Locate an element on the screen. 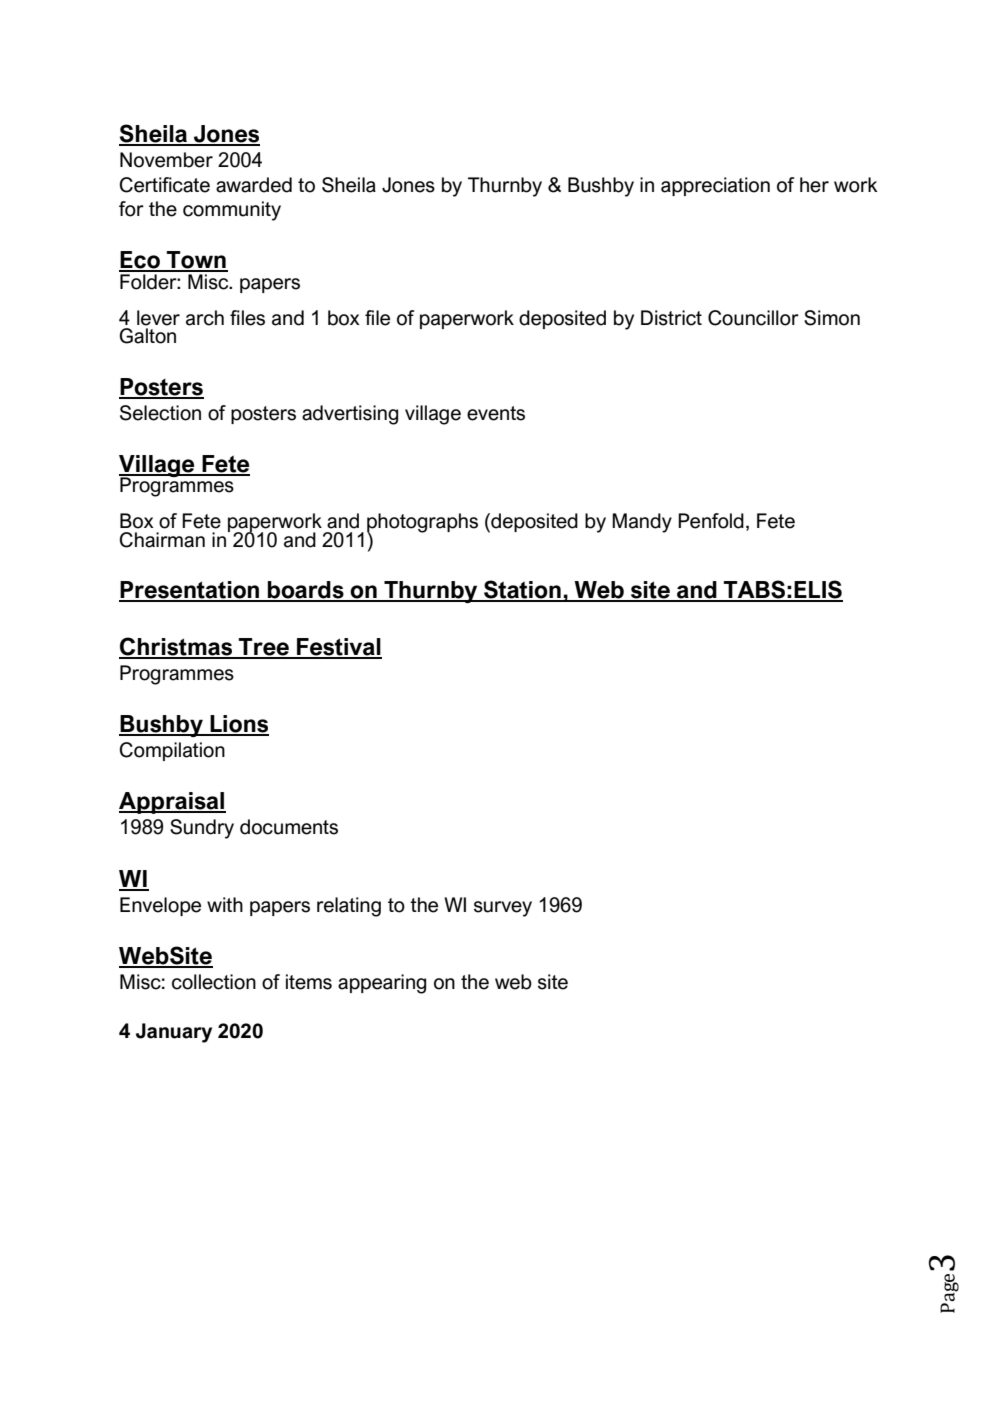 The image size is (1001, 1415). appreciation is located at coordinates (715, 186).
